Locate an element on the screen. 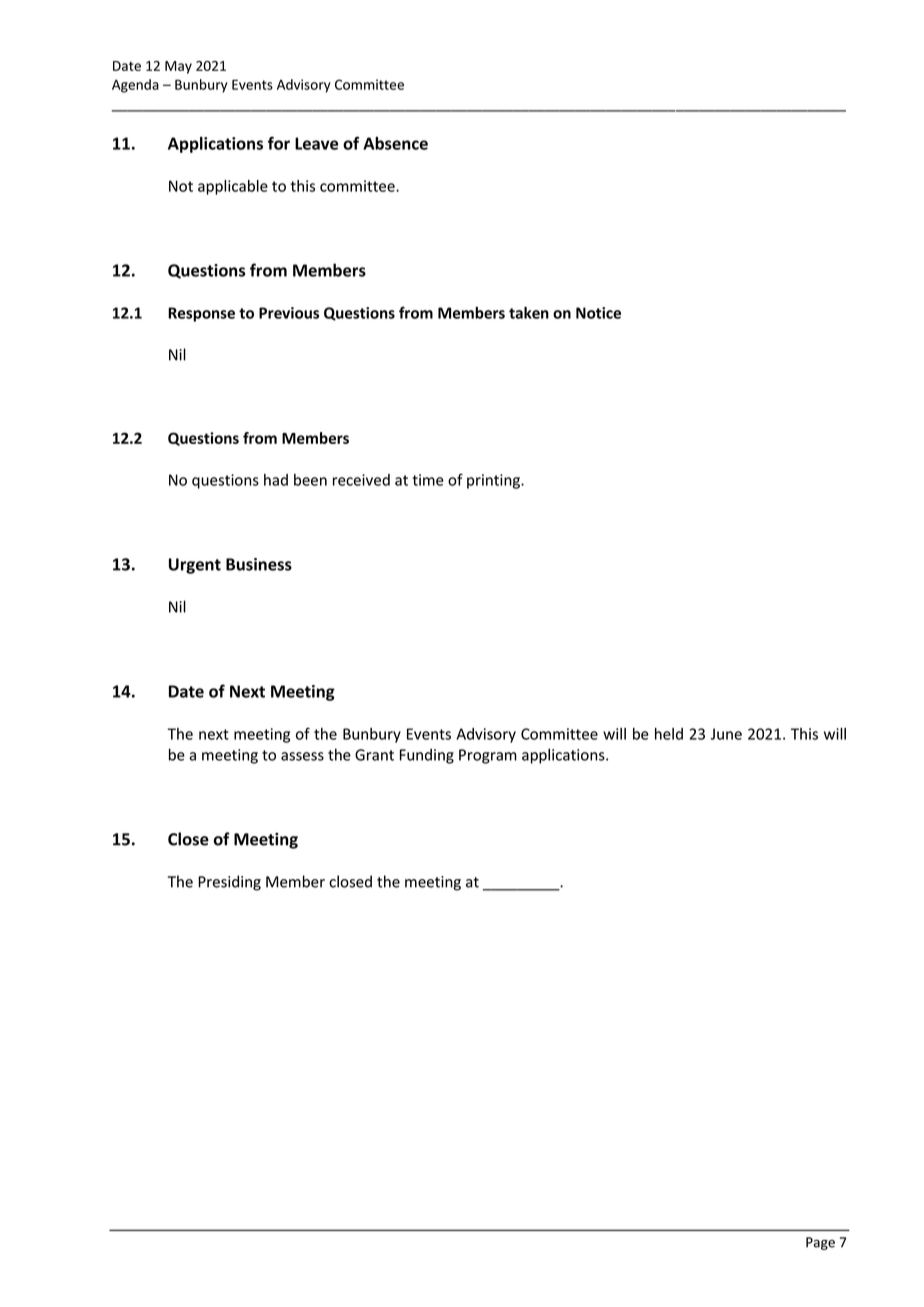  Absence is located at coordinates (395, 143).
